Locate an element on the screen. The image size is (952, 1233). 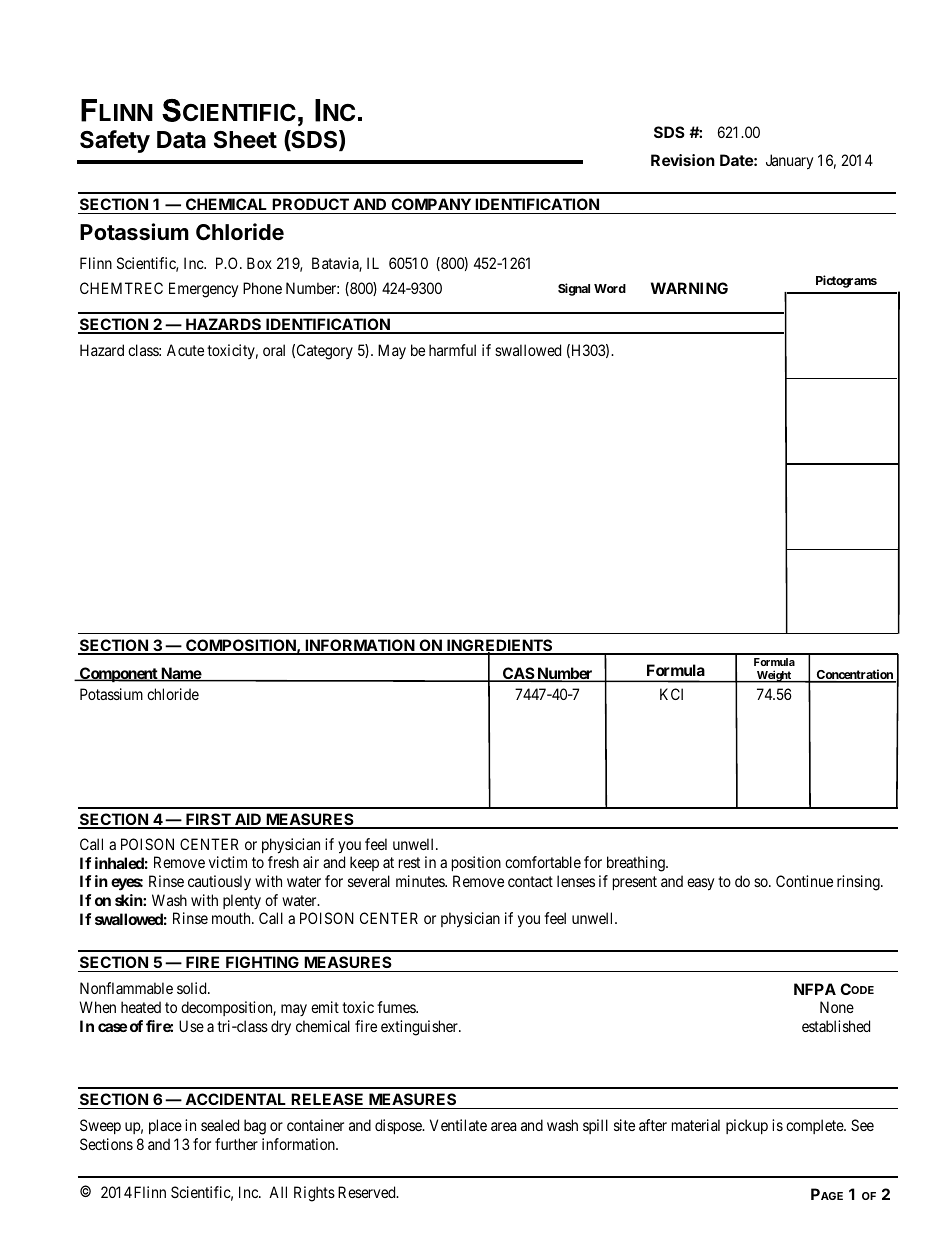
further is located at coordinates (236, 1144).
